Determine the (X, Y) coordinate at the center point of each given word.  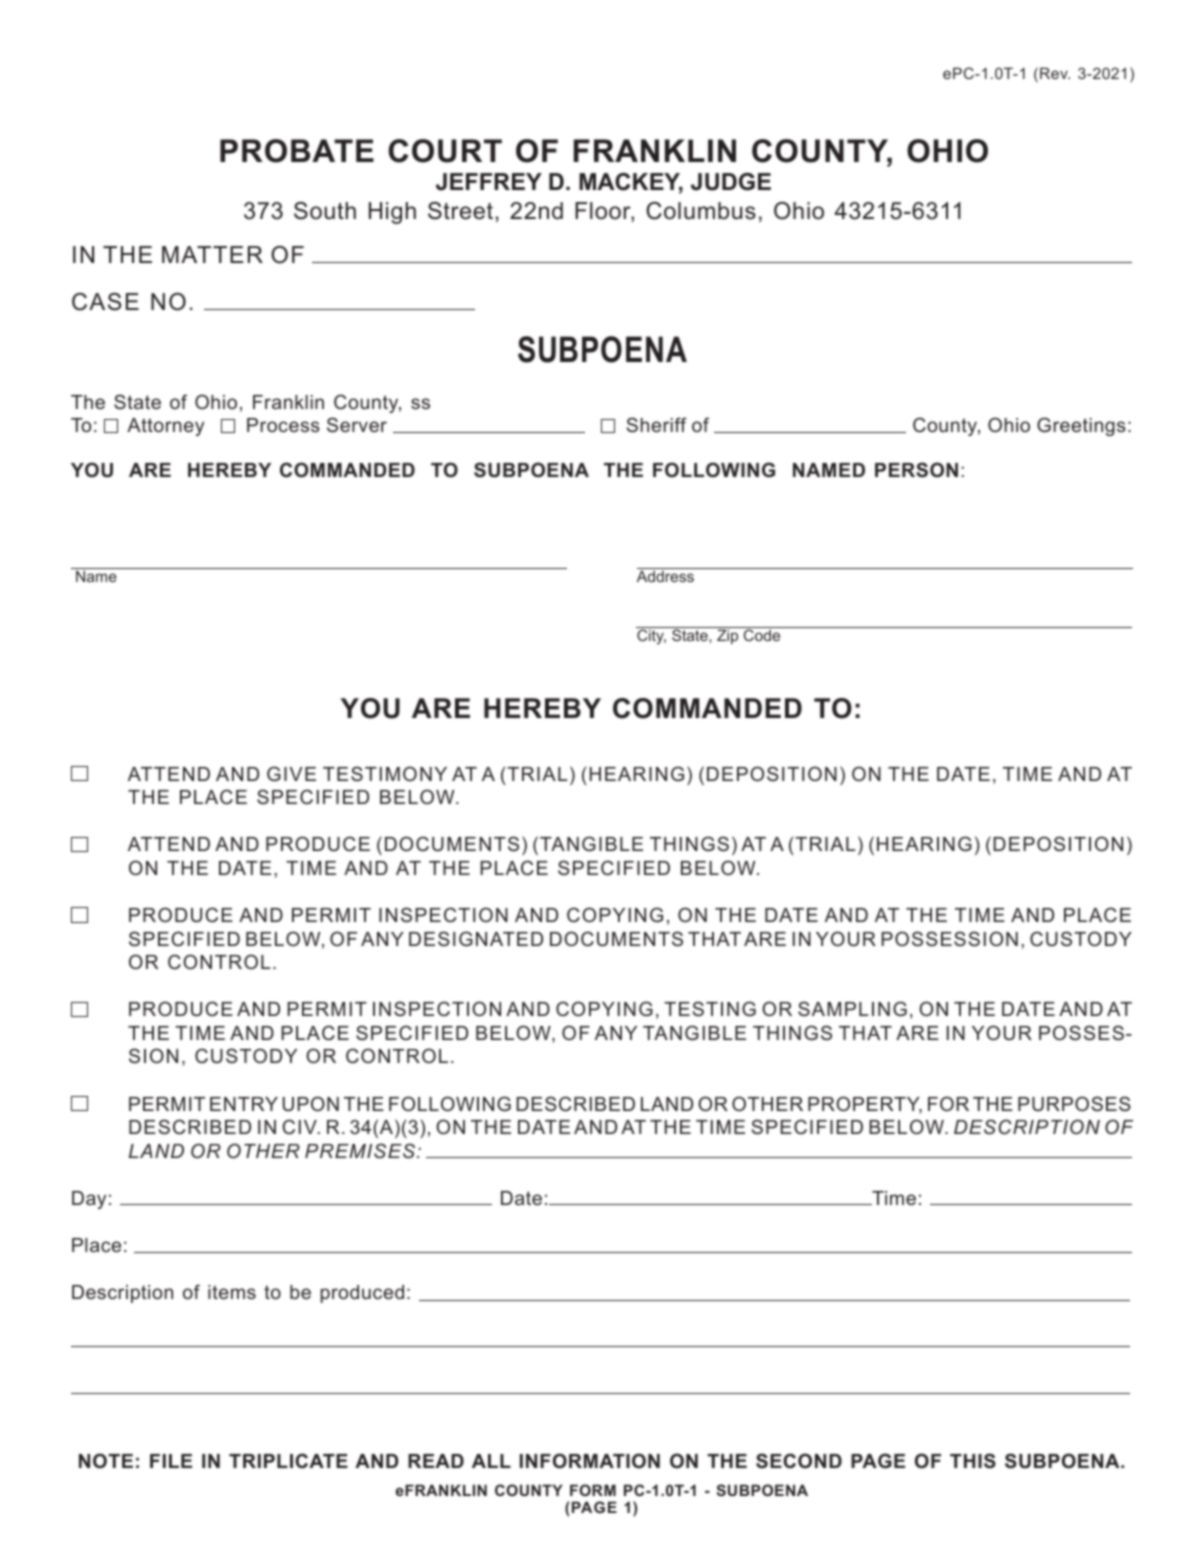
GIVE (291, 774)
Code (762, 635)
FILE (171, 1461)
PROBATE (297, 151)
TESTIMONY (385, 774)
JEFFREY (489, 182)
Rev (1055, 73)
